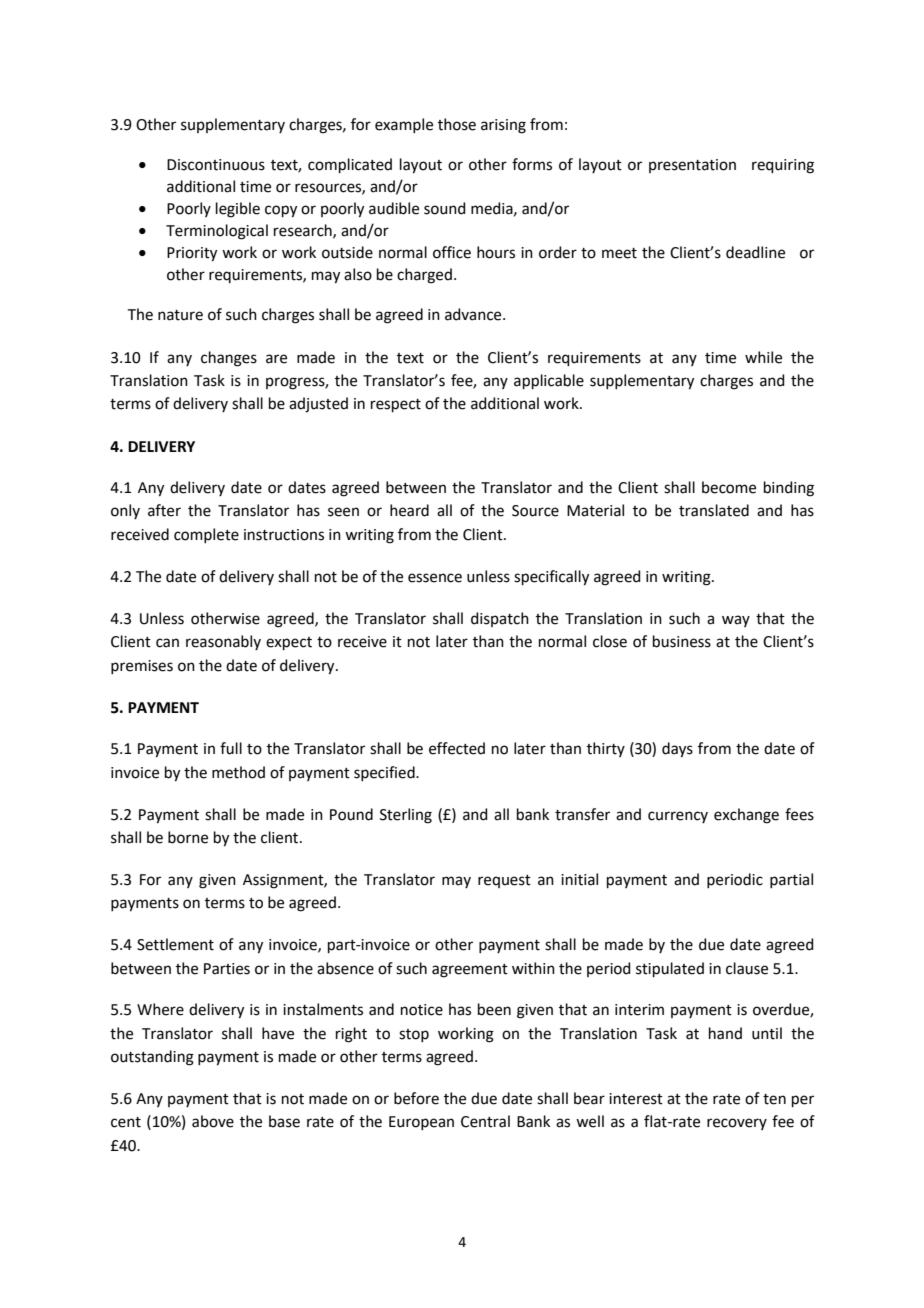 The image size is (924, 1308). Describe the element at coordinates (223, 642) in the screenshot. I see `reasonably` at that location.
